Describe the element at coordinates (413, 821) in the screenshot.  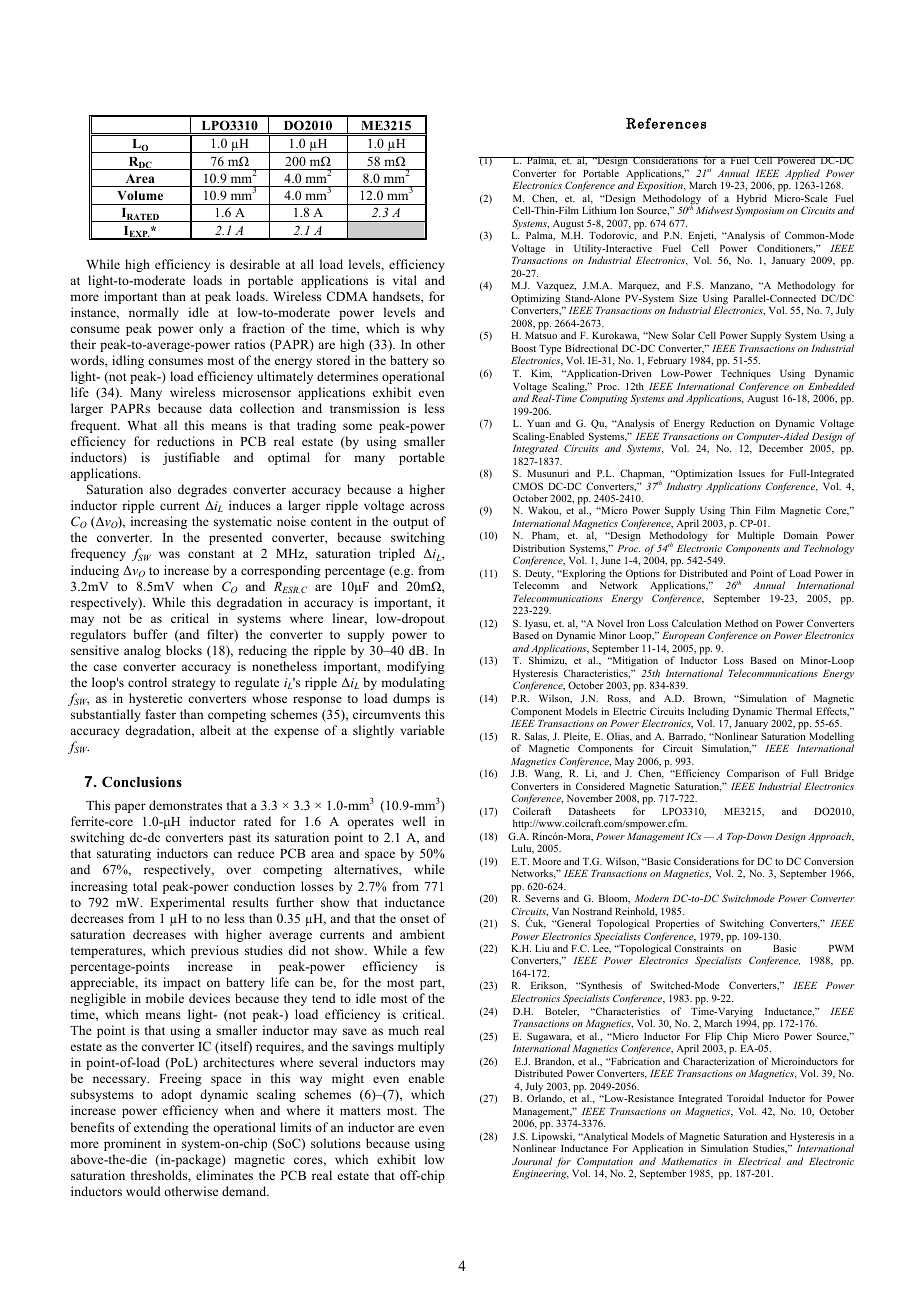
I see `well` at that location.
